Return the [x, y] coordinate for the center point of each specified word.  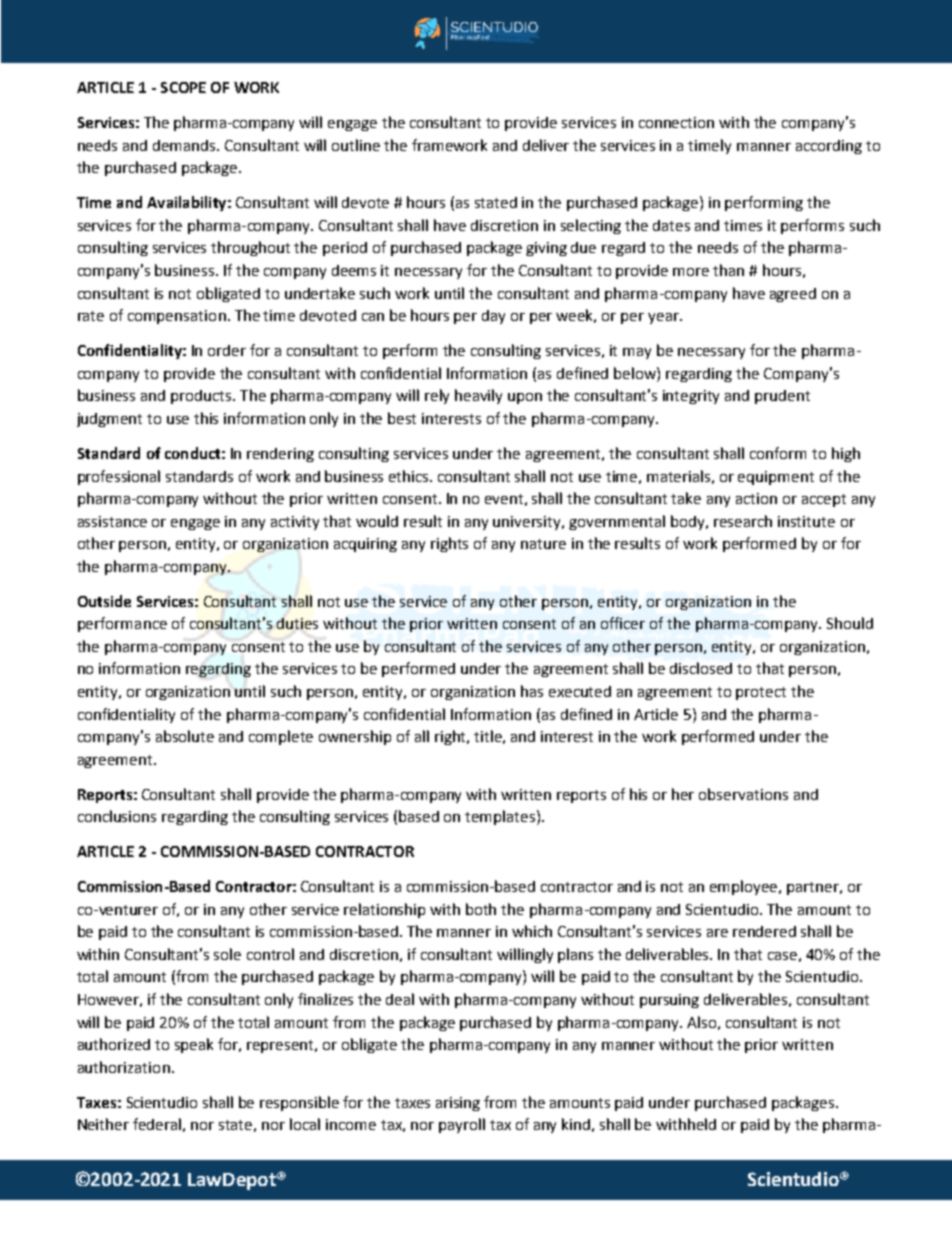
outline [356, 145]
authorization [124, 1067]
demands [186, 145]
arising [458, 1104]
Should [850, 623]
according [829, 147]
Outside [104, 601]
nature [543, 544]
